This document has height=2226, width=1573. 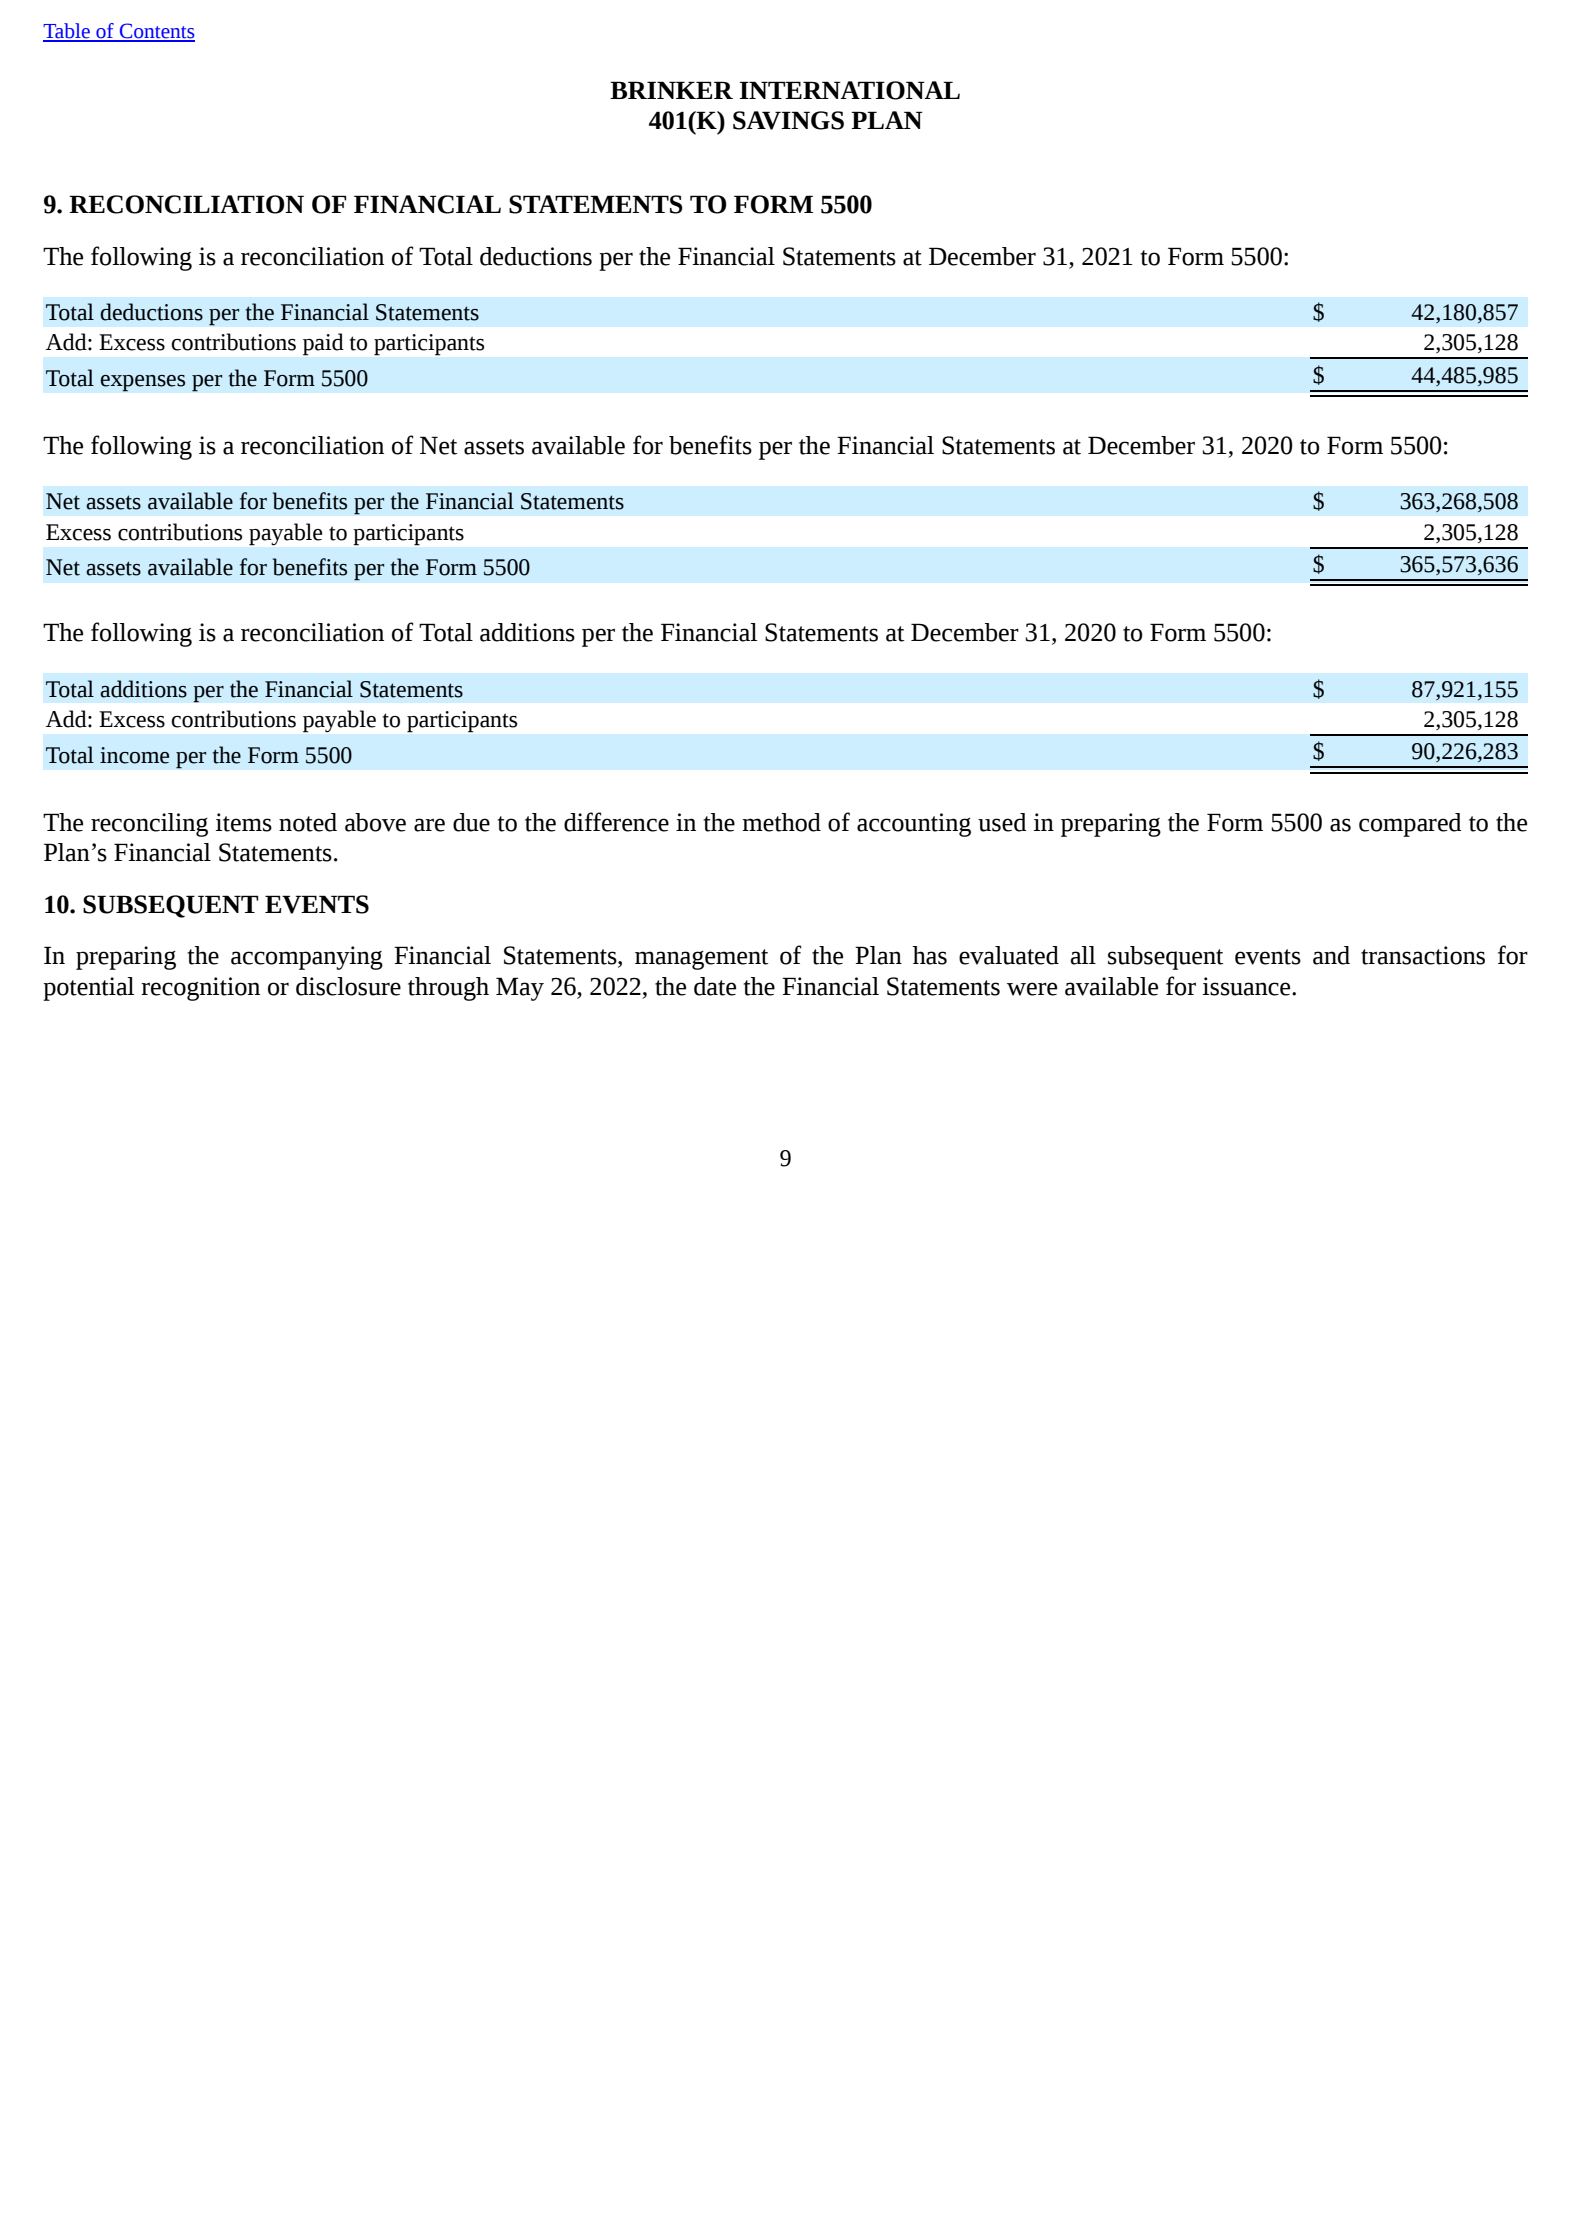 I want to click on and, so click(x=1331, y=955).
